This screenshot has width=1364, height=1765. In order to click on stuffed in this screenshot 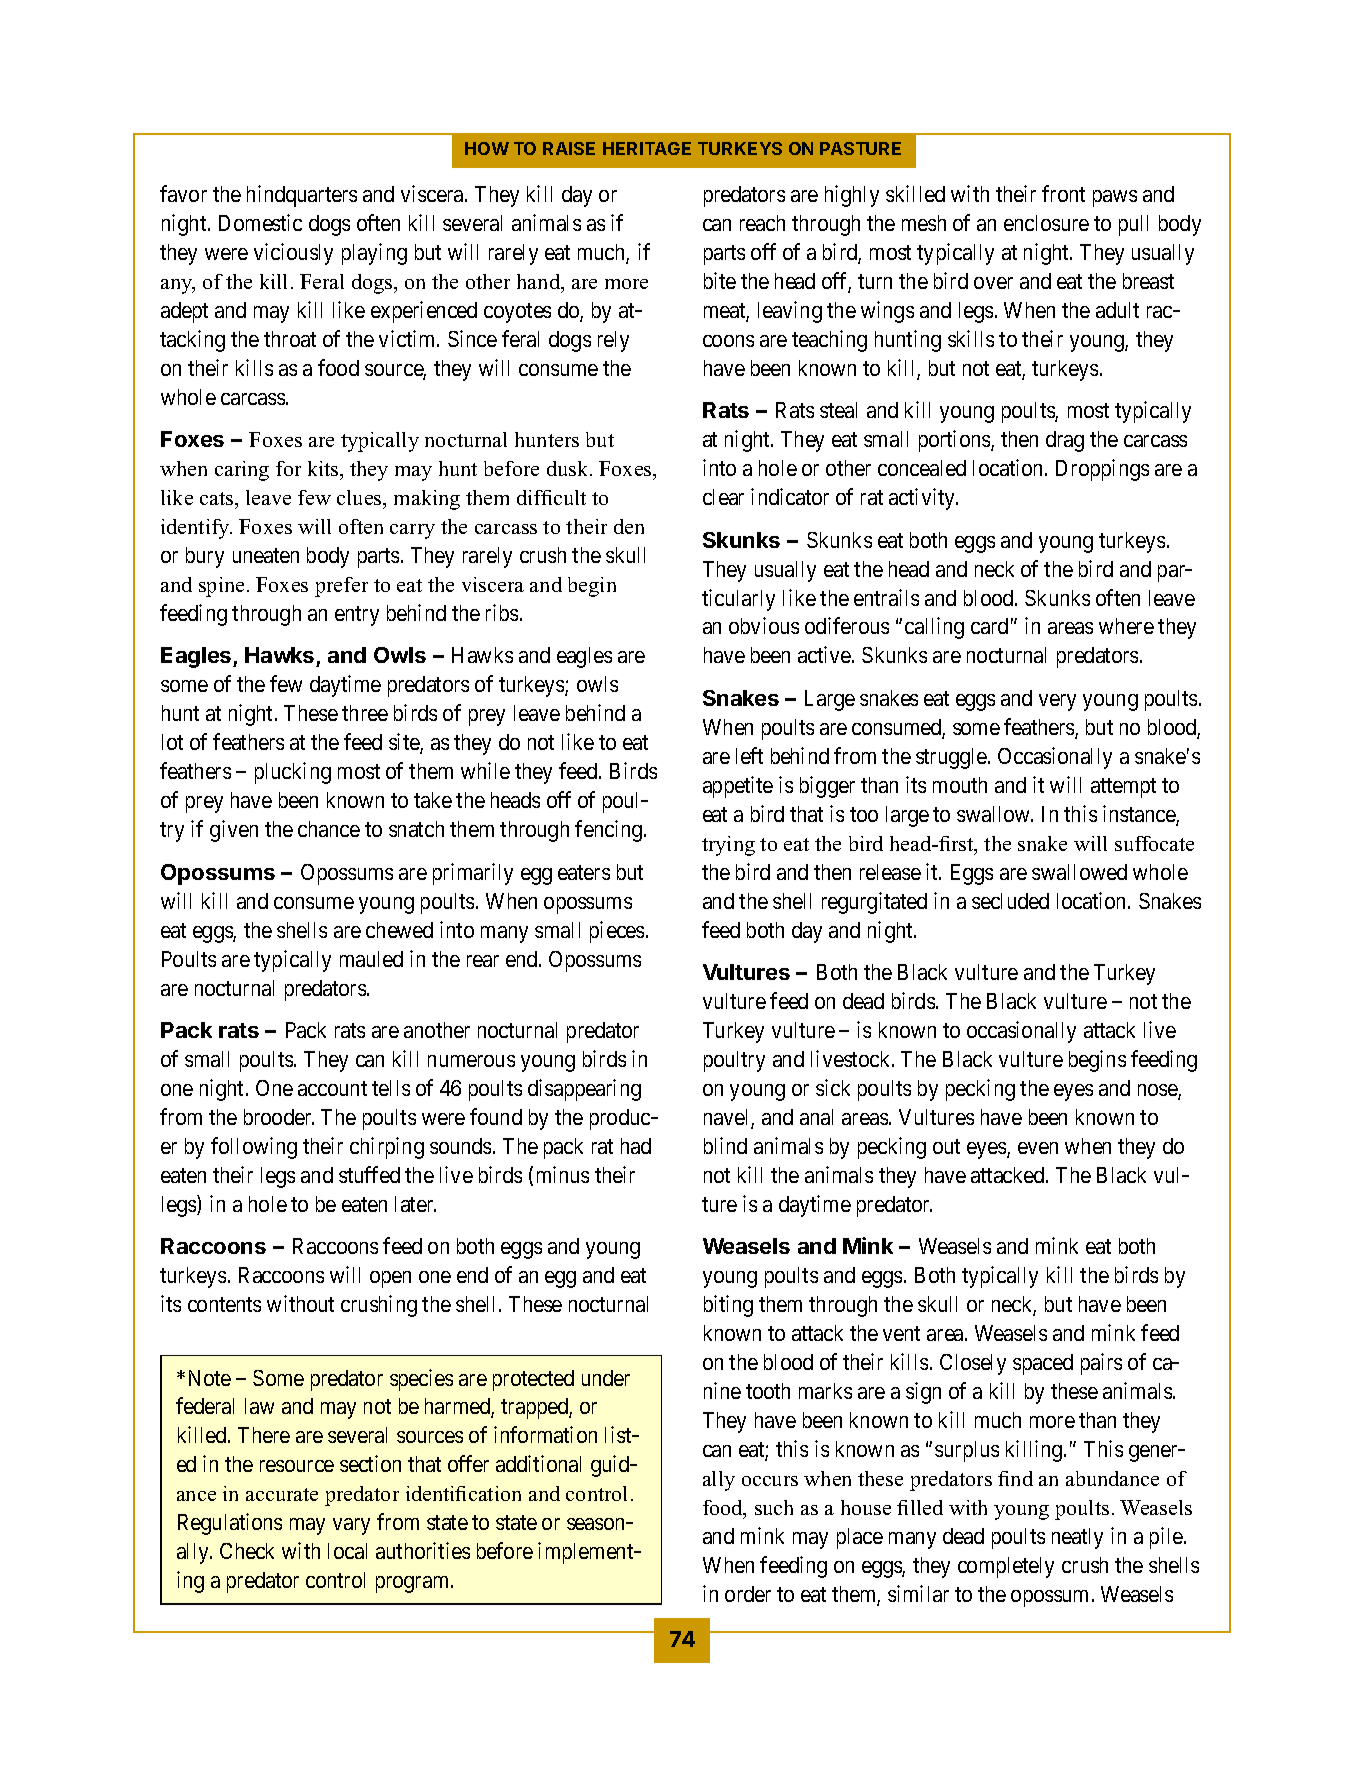, I will do `click(369, 1174)`.
